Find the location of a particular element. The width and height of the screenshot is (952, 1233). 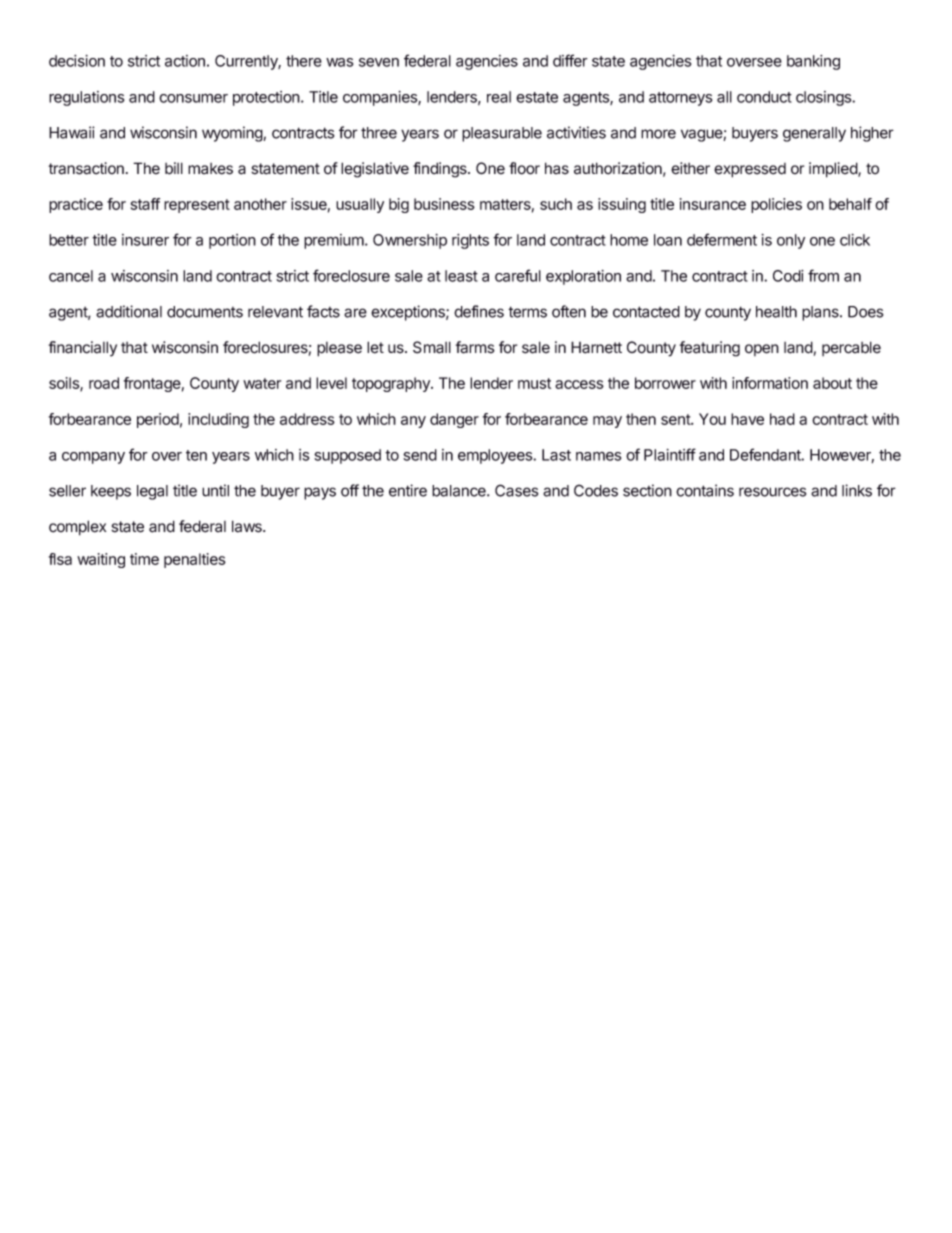

consumer is located at coordinates (193, 98).
